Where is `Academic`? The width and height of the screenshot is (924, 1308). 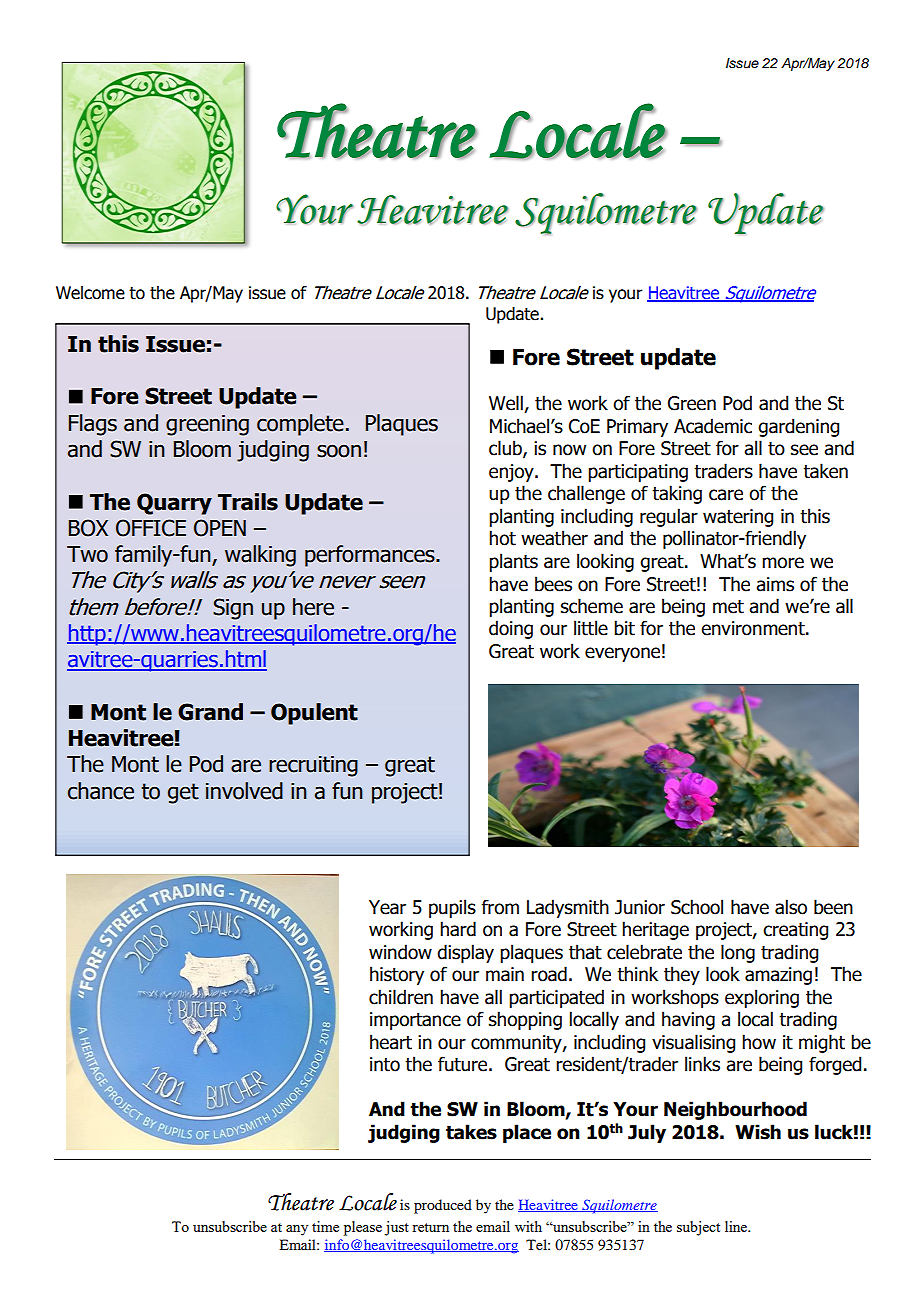
Academic is located at coordinates (713, 426).
